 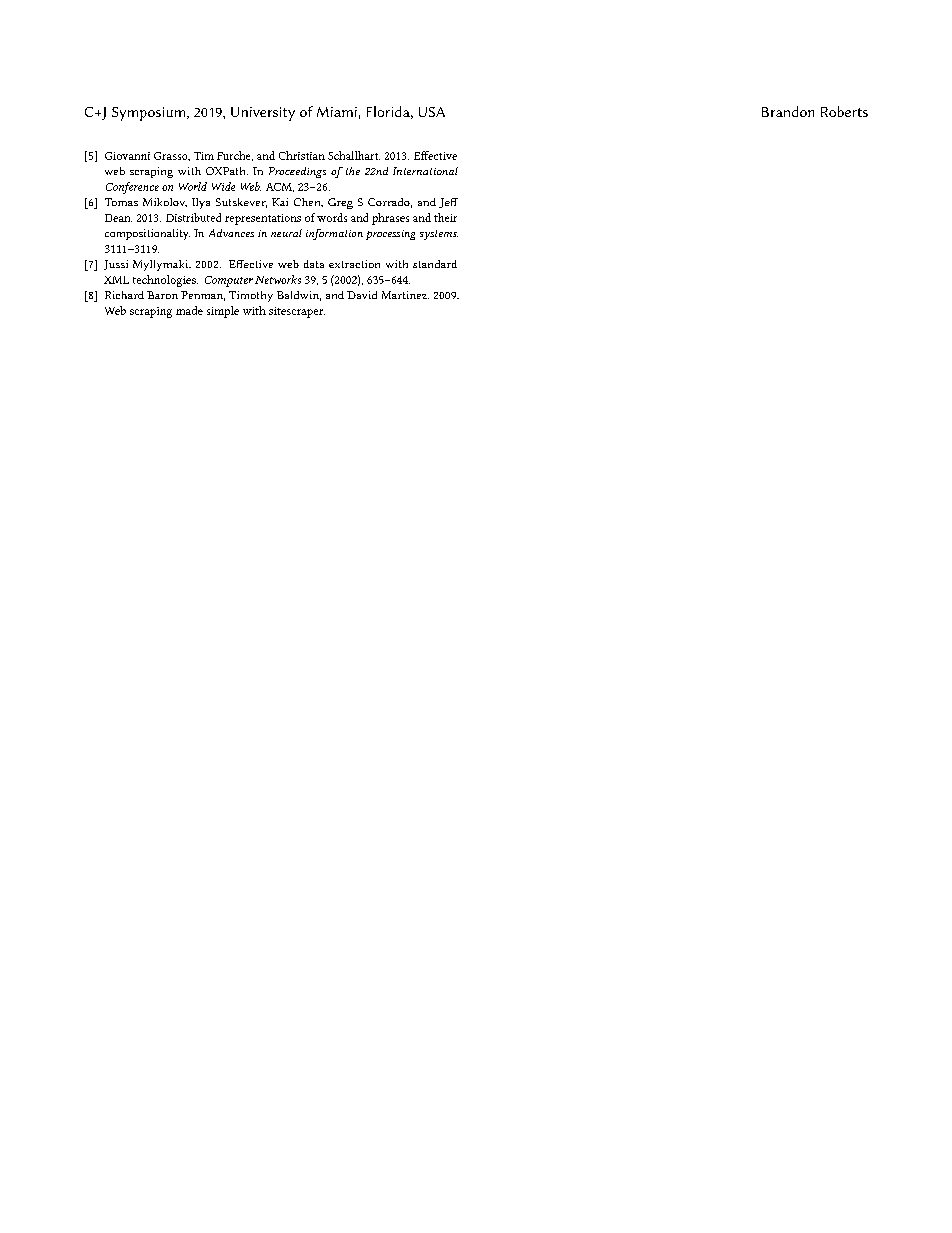 I want to click on Symposium, so click(x=150, y=114).
